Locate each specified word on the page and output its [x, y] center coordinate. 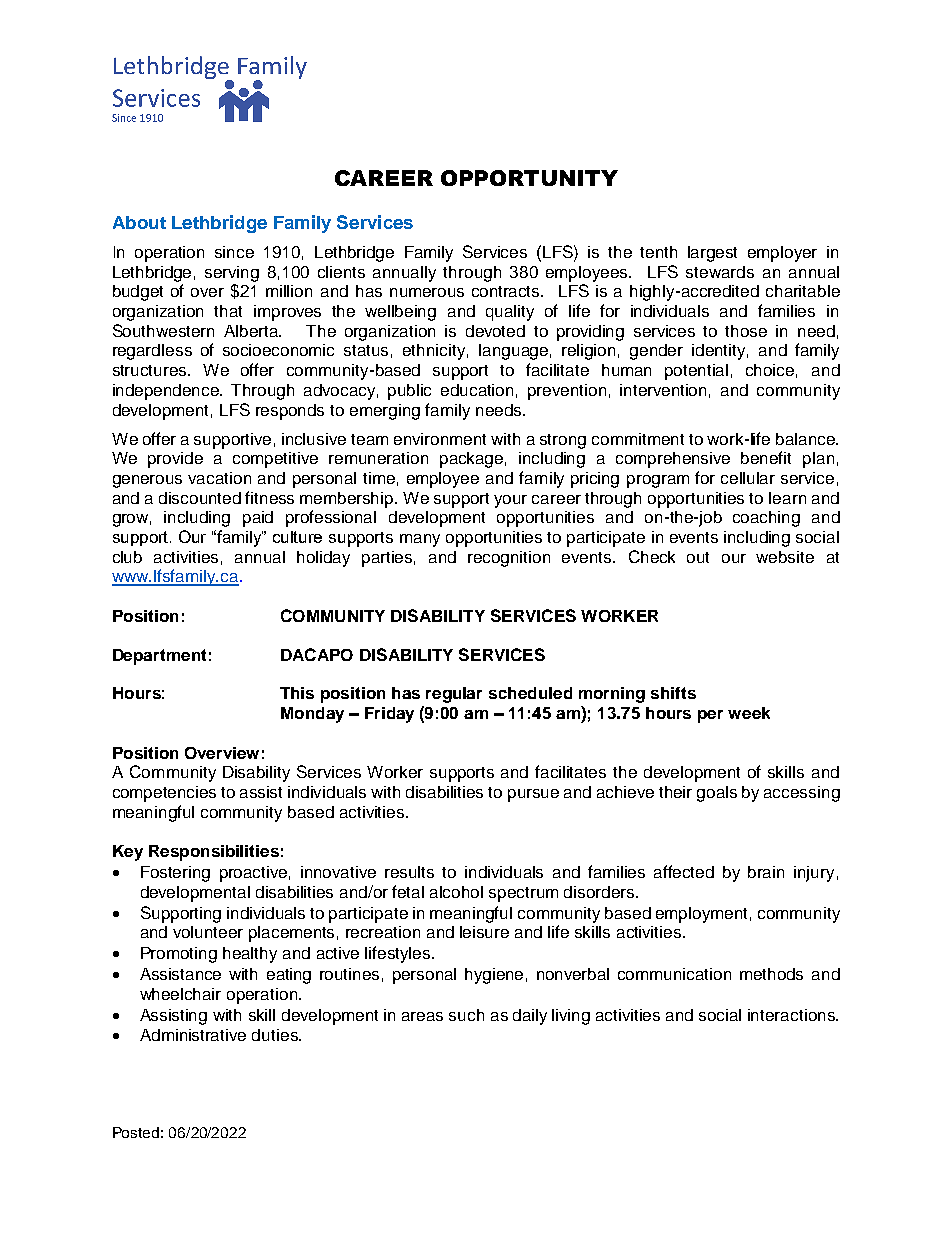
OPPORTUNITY [529, 178]
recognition [509, 559]
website [785, 557]
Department [159, 657]
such [466, 1015]
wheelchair [180, 994]
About [139, 222]
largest [712, 254]
